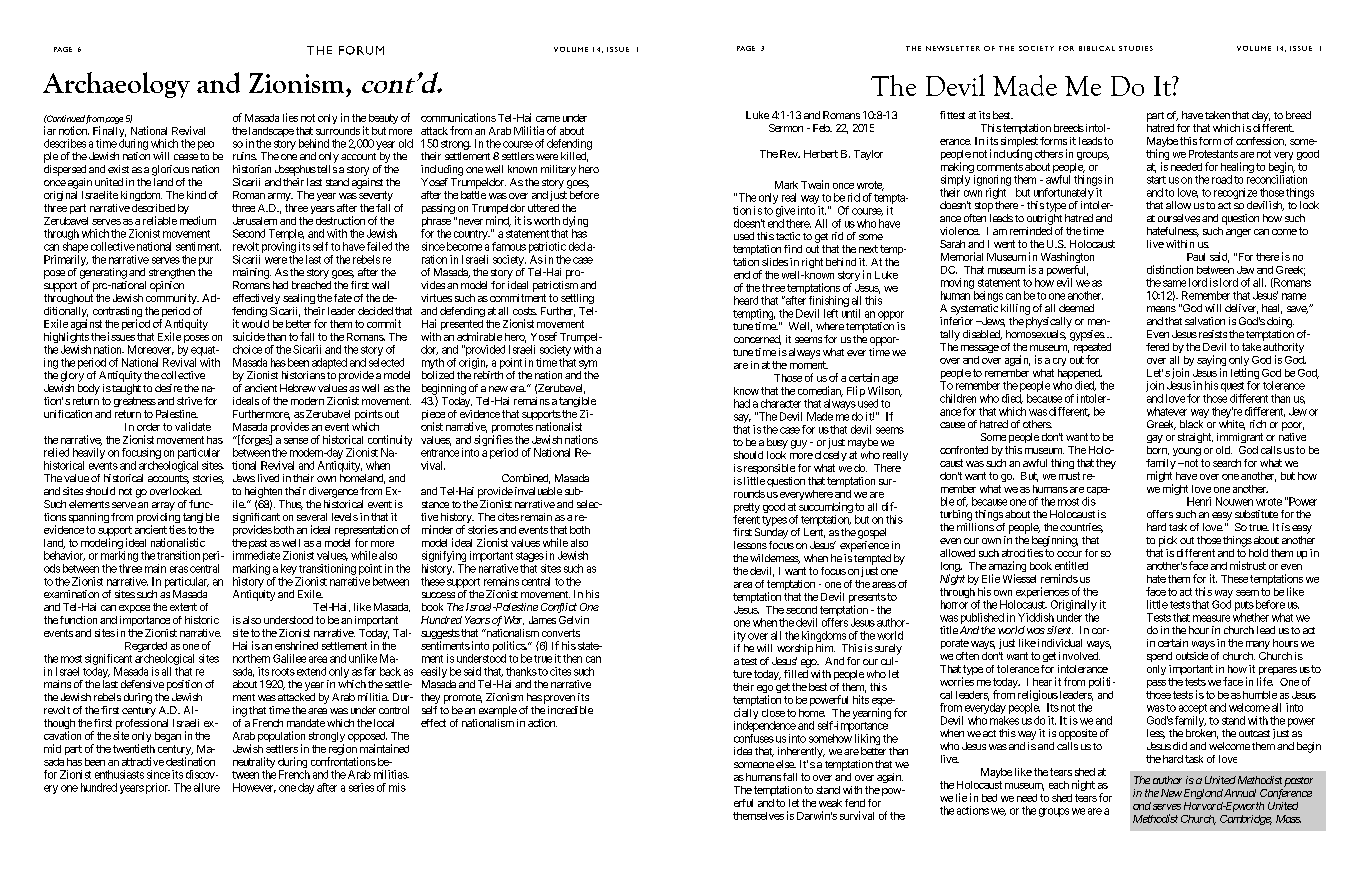 The image size is (1372, 887). What do you see at coordinates (207, 787) in the page?
I see `allure` at bounding box center [207, 787].
